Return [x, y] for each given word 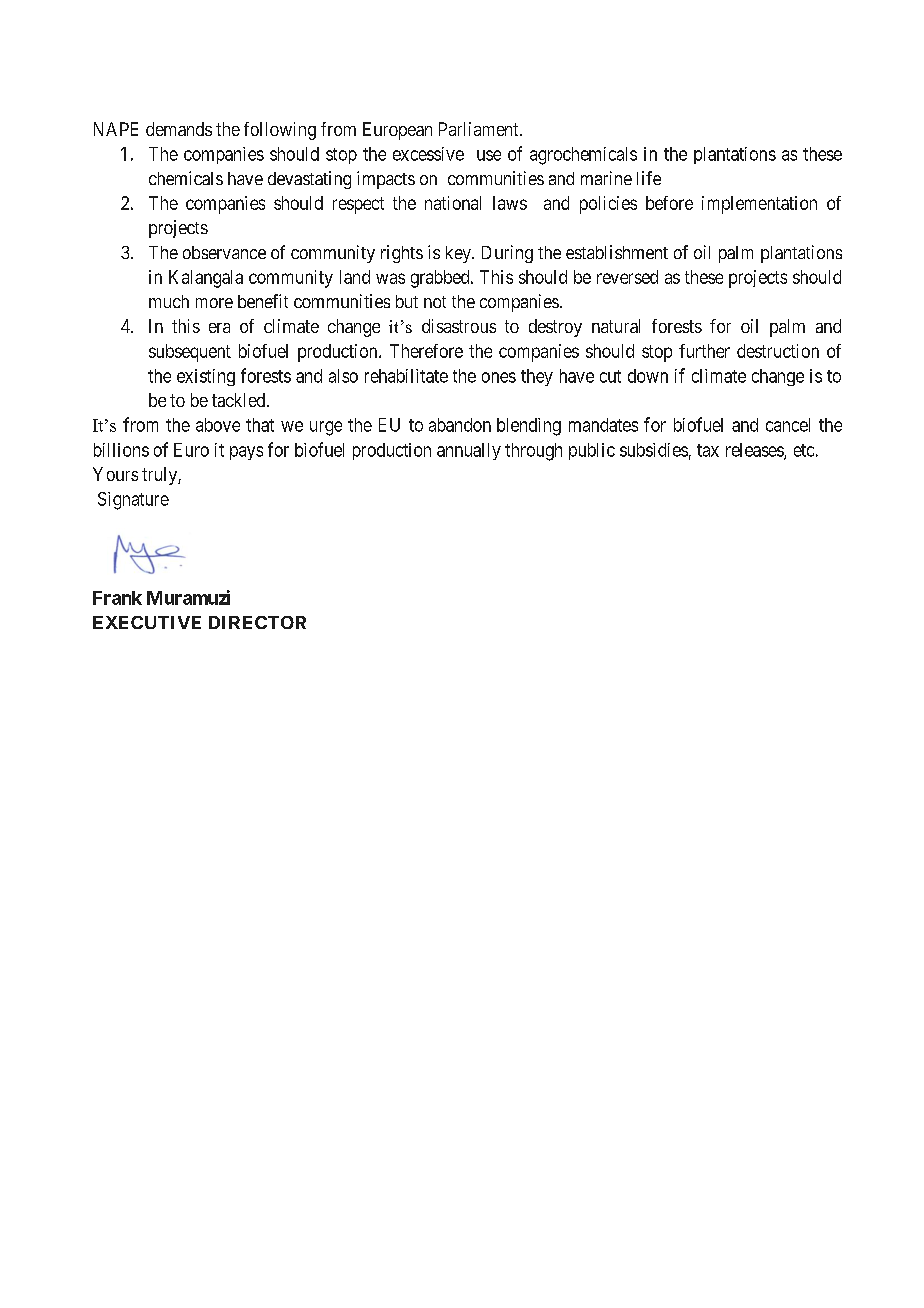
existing [206, 377]
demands [179, 129]
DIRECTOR [257, 622]
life [649, 178]
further [704, 351]
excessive [428, 154]
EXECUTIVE [147, 622]
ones [499, 377]
